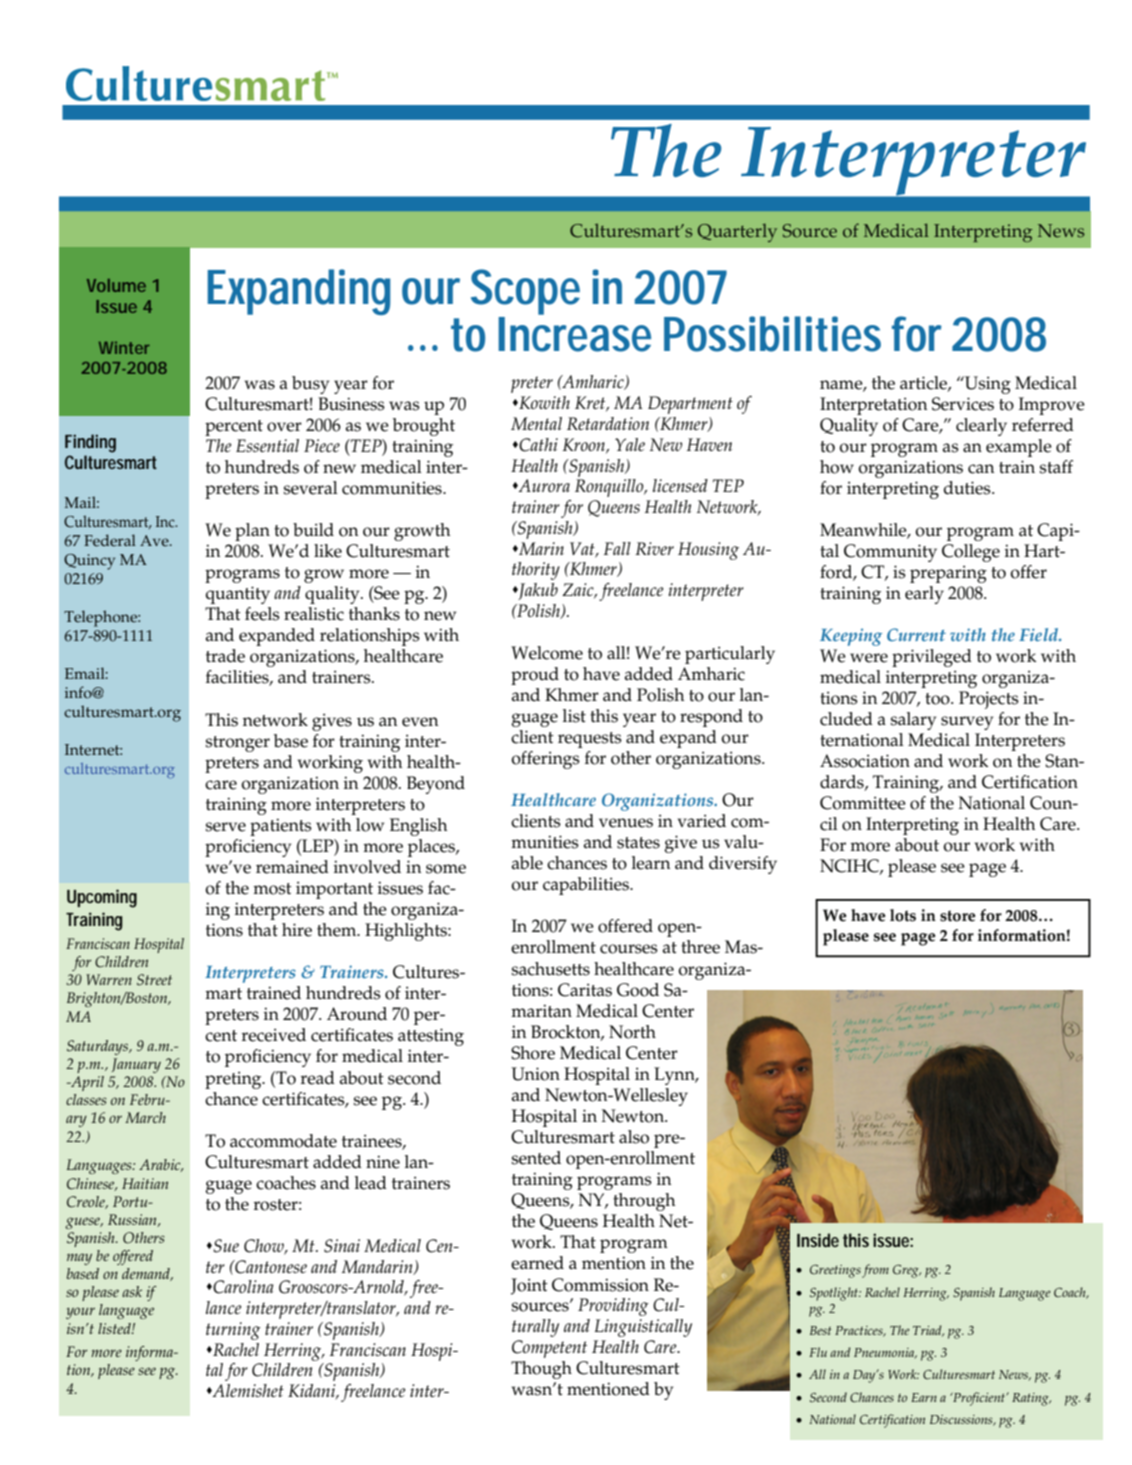 The width and height of the screenshot is (1132, 1465). Describe the element at coordinates (958, 916) in the screenshot. I see `store` at that location.
